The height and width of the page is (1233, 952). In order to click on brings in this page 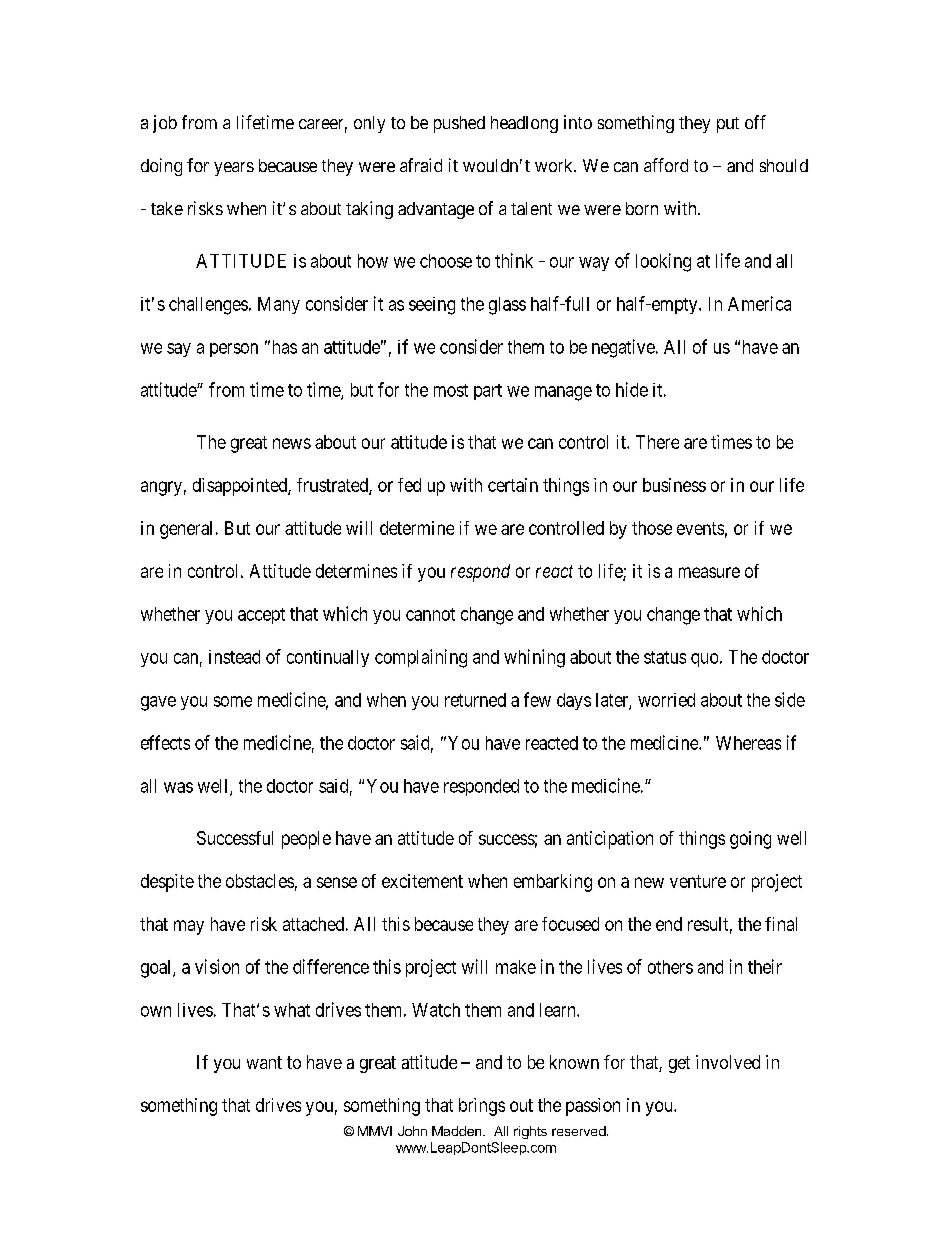, I will do `click(482, 1107)`.
